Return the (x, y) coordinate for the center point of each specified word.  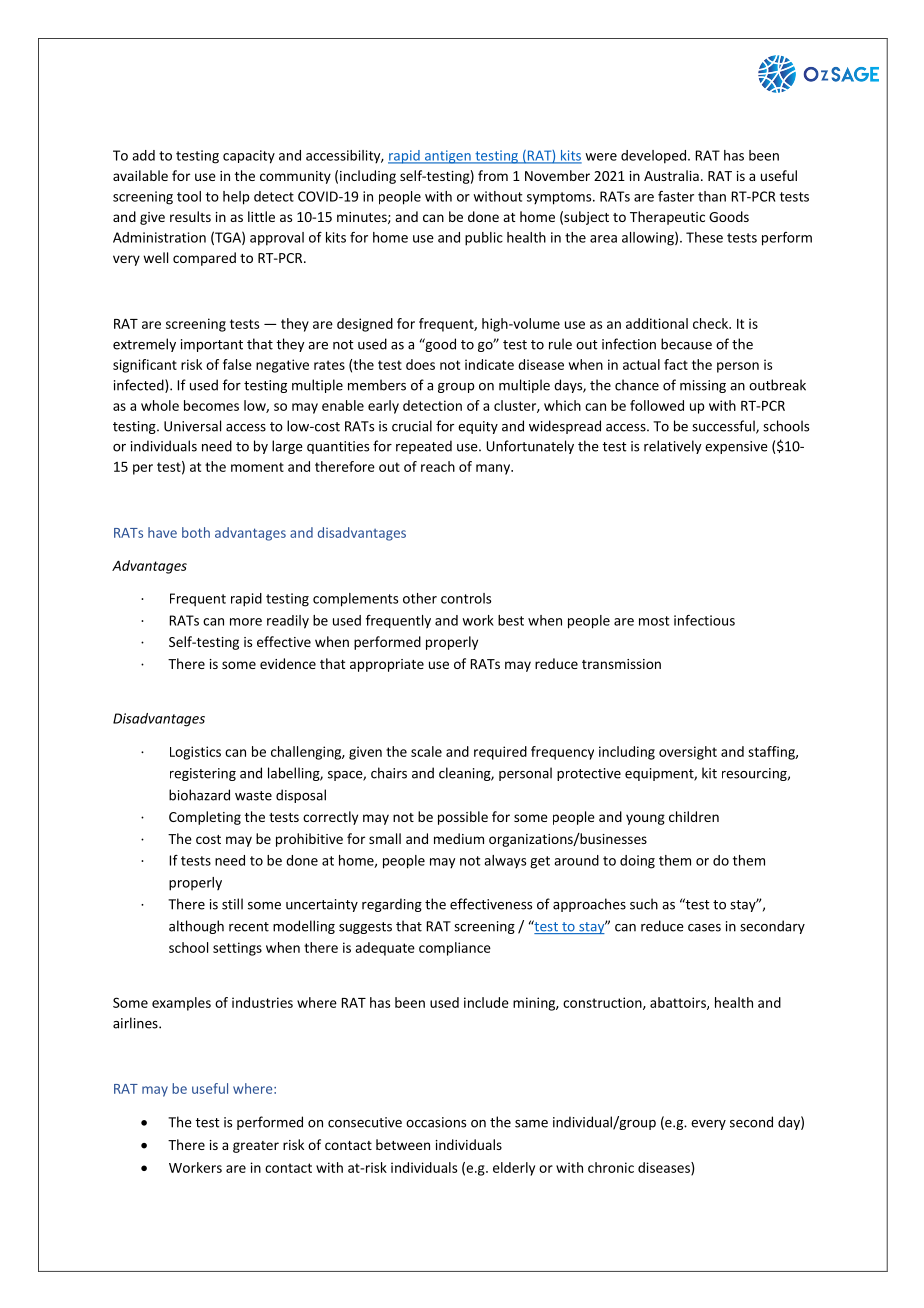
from (493, 175)
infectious (704, 620)
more (246, 622)
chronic (611, 1167)
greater (256, 1147)
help (236, 198)
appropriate (387, 665)
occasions (436, 1122)
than (712, 196)
